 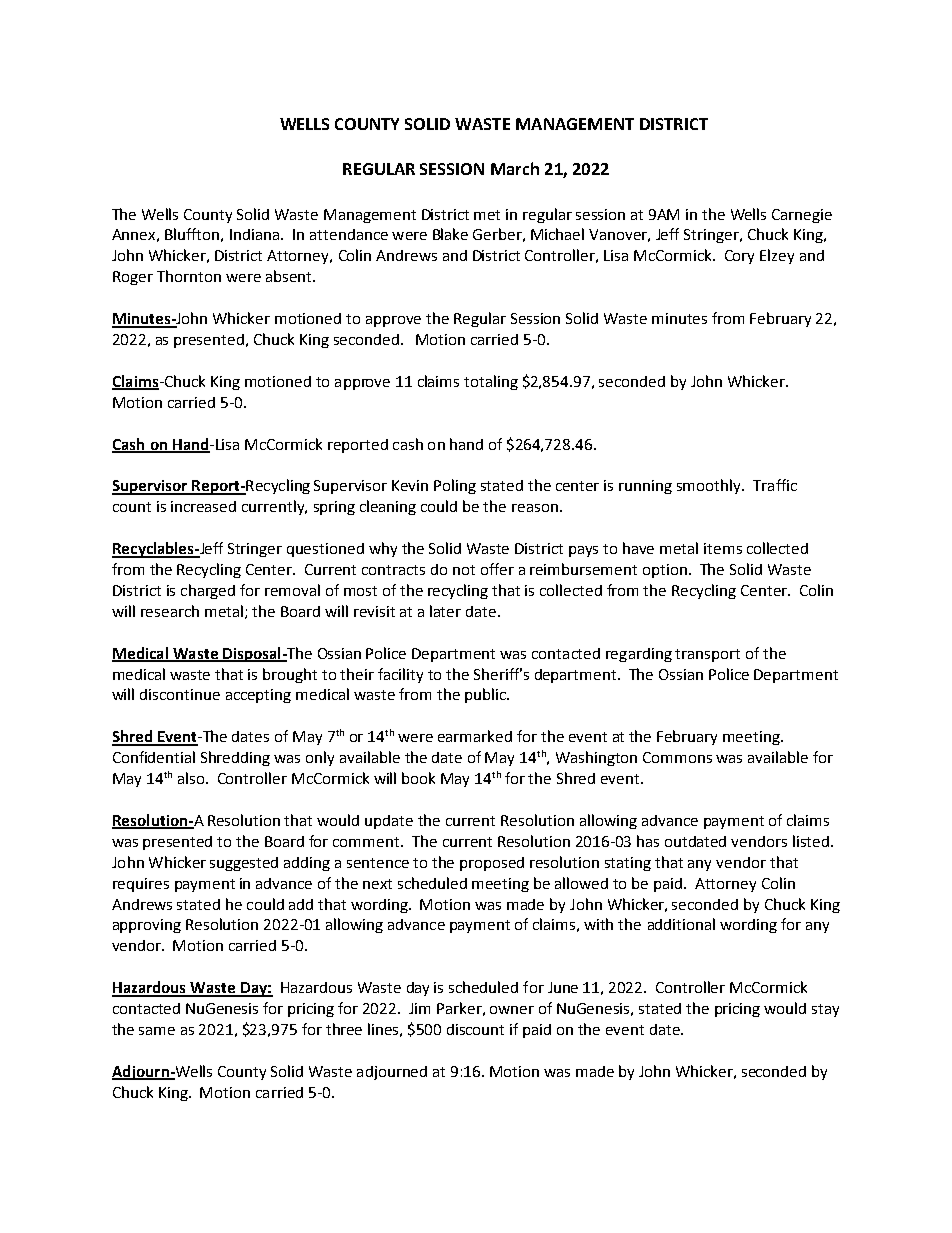 What do you see at coordinates (515, 168) in the screenshot?
I see `March` at bounding box center [515, 168].
